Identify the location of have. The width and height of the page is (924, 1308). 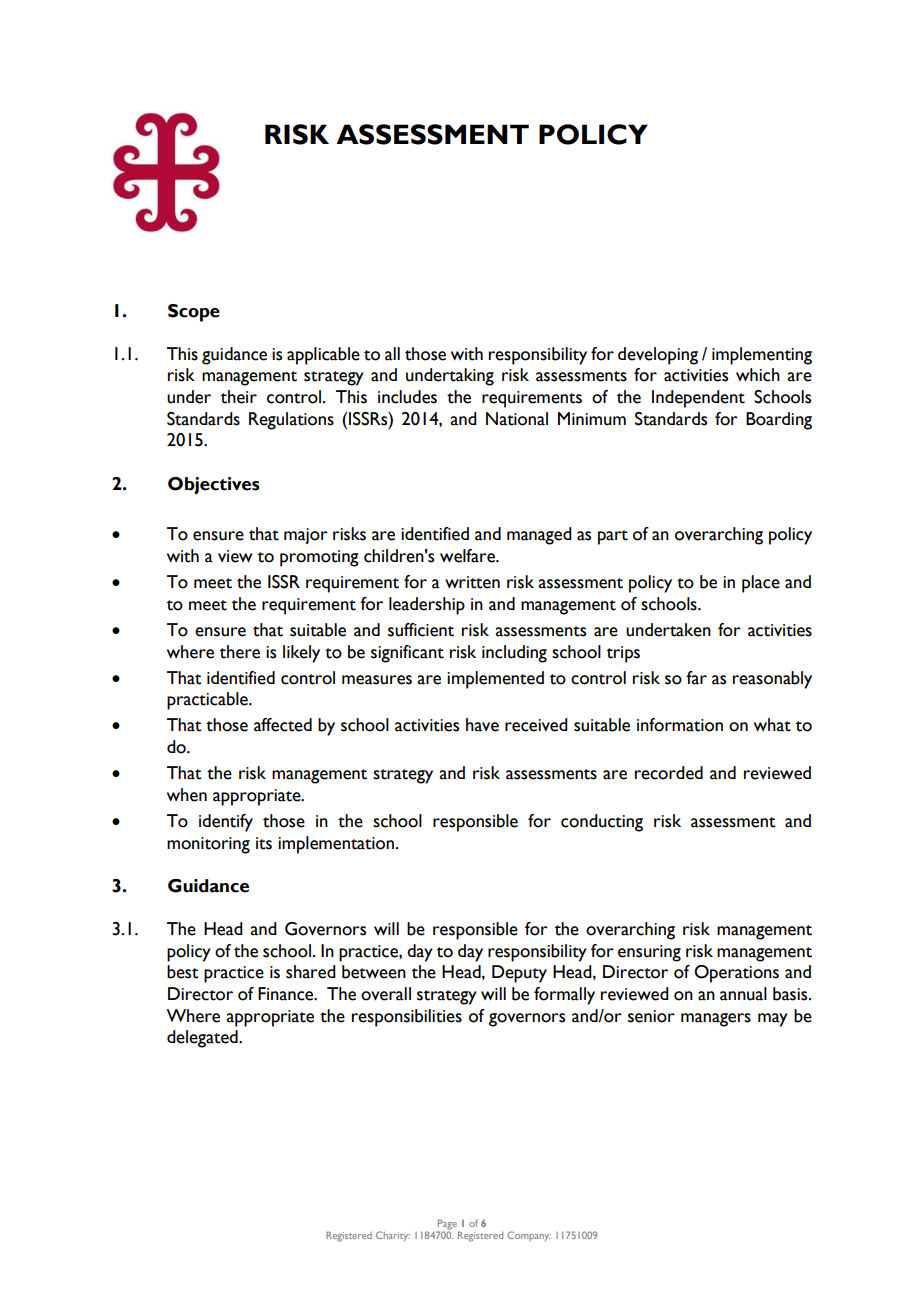
(482, 725).
